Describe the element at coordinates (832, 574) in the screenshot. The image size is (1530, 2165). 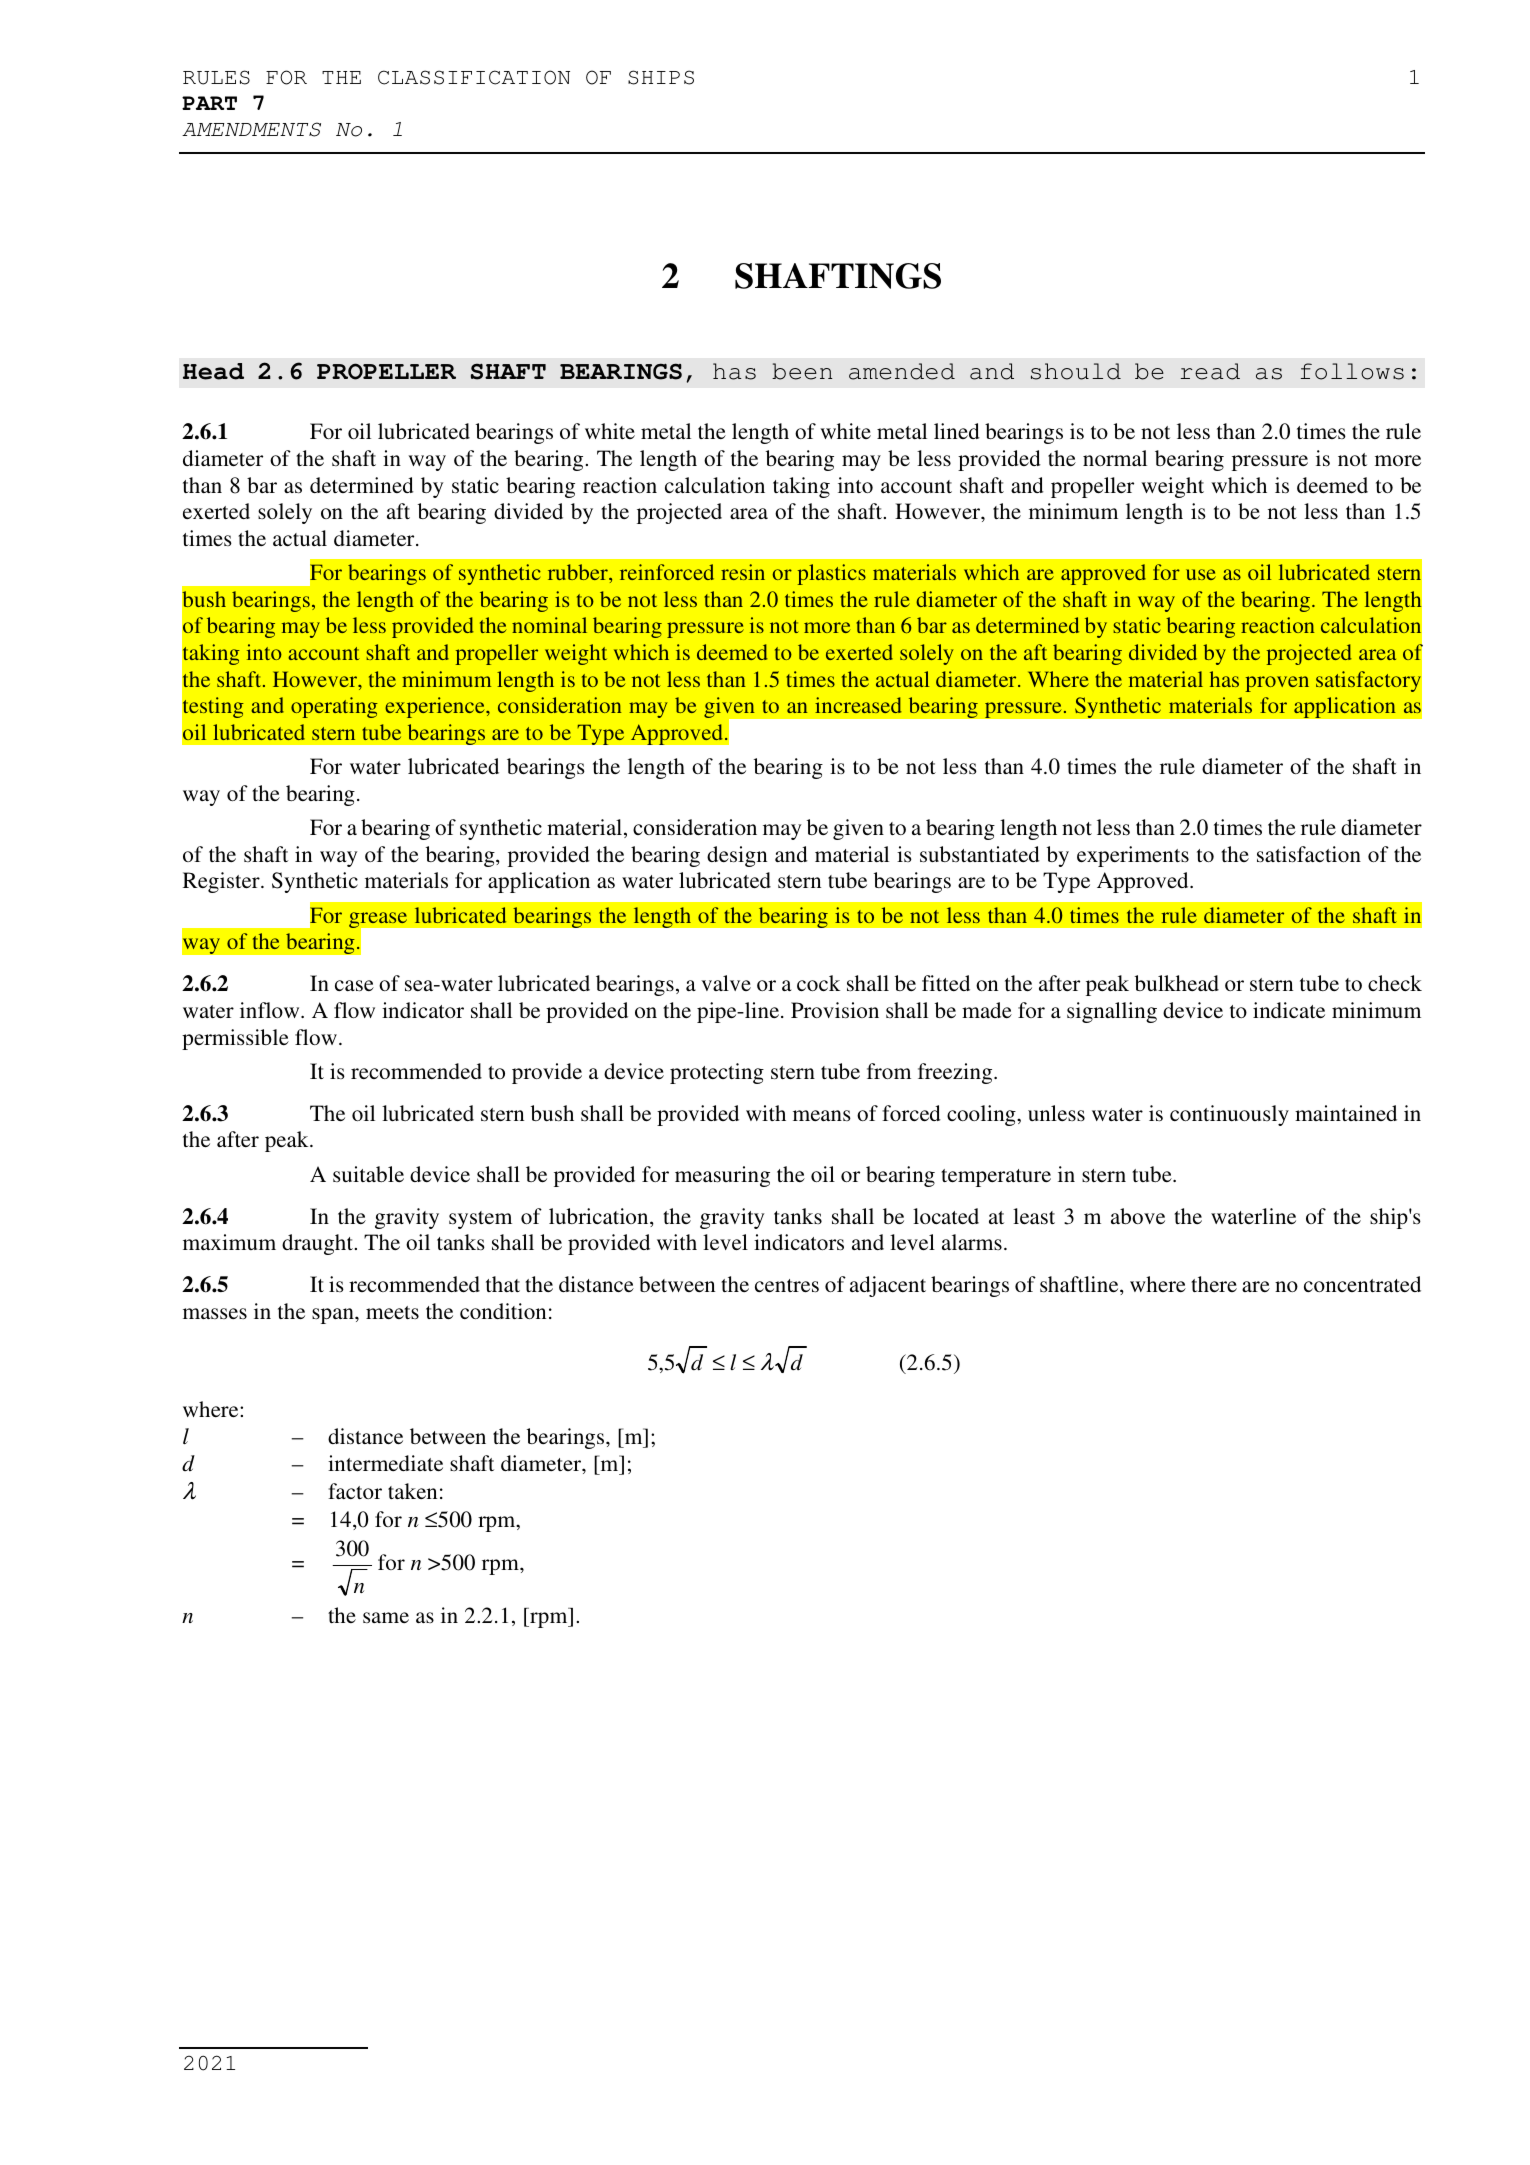
I see `plastics` at that location.
